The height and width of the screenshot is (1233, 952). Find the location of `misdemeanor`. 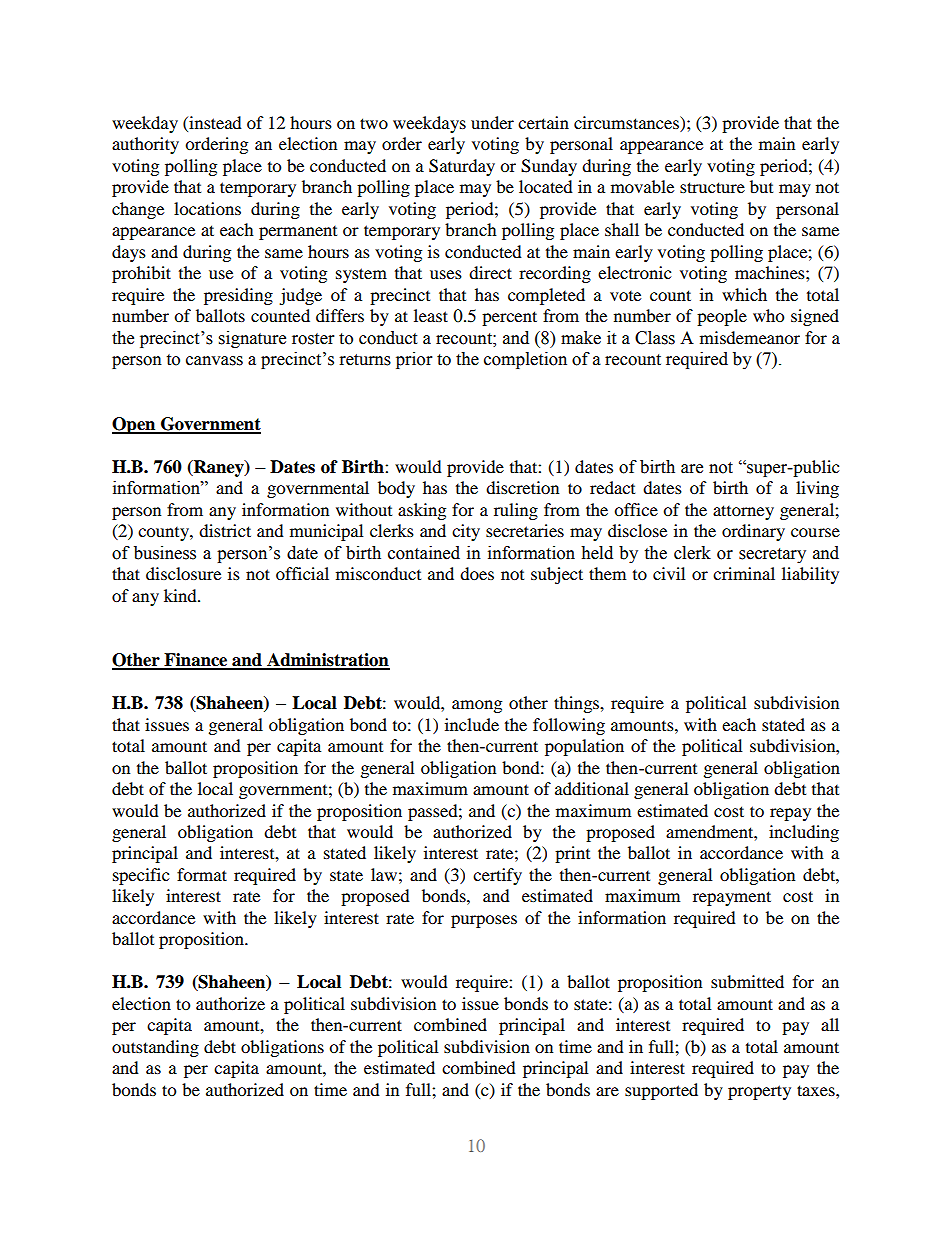

misdemeanor is located at coordinates (750, 337).
